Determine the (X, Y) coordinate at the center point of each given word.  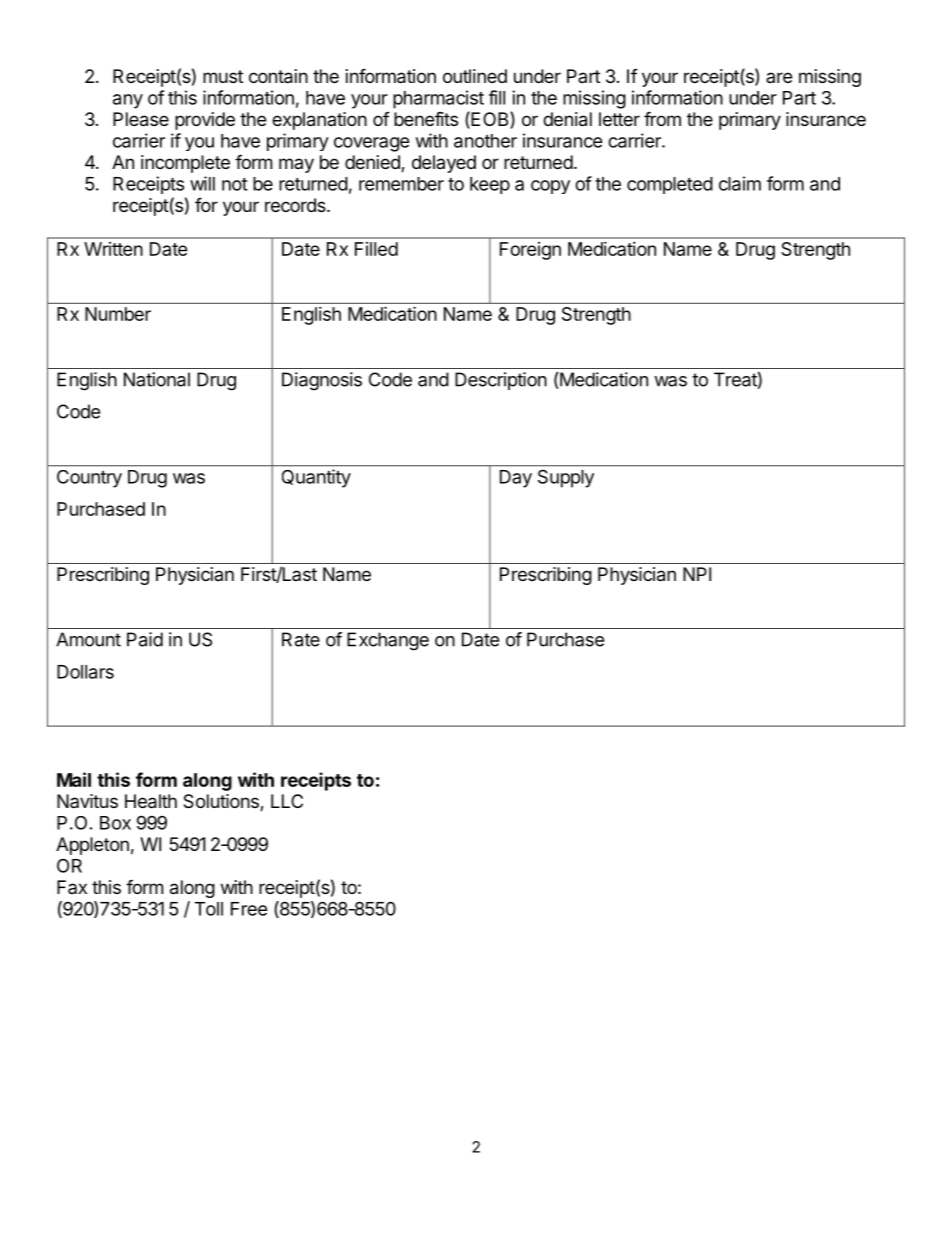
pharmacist (438, 99)
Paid (145, 639)
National (157, 379)
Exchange (388, 641)
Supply (566, 479)
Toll (209, 909)
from (662, 118)
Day (516, 479)
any (128, 101)
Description (501, 381)
